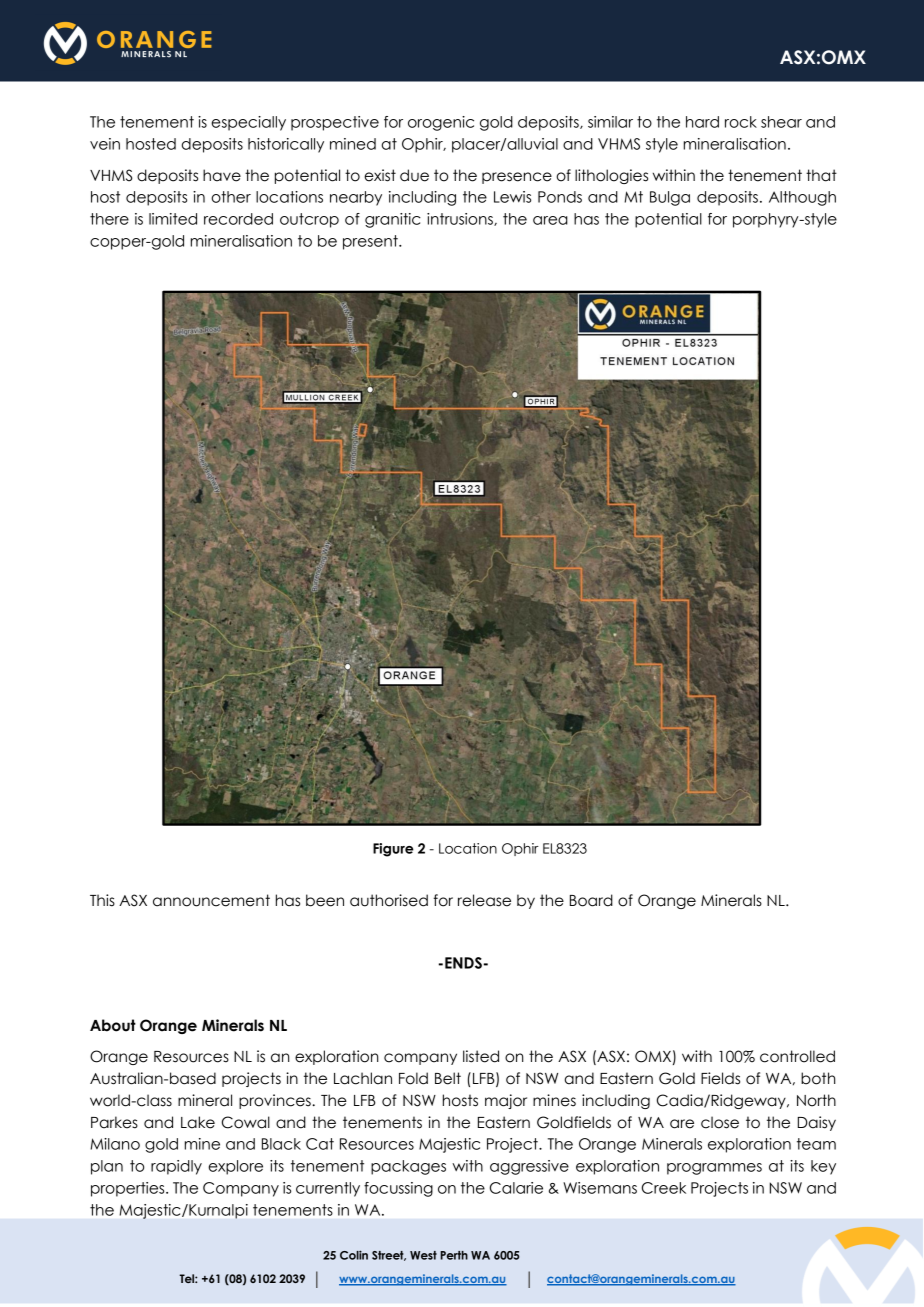 The height and width of the document is (1307, 924). I want to click on Figure, so click(393, 850).
